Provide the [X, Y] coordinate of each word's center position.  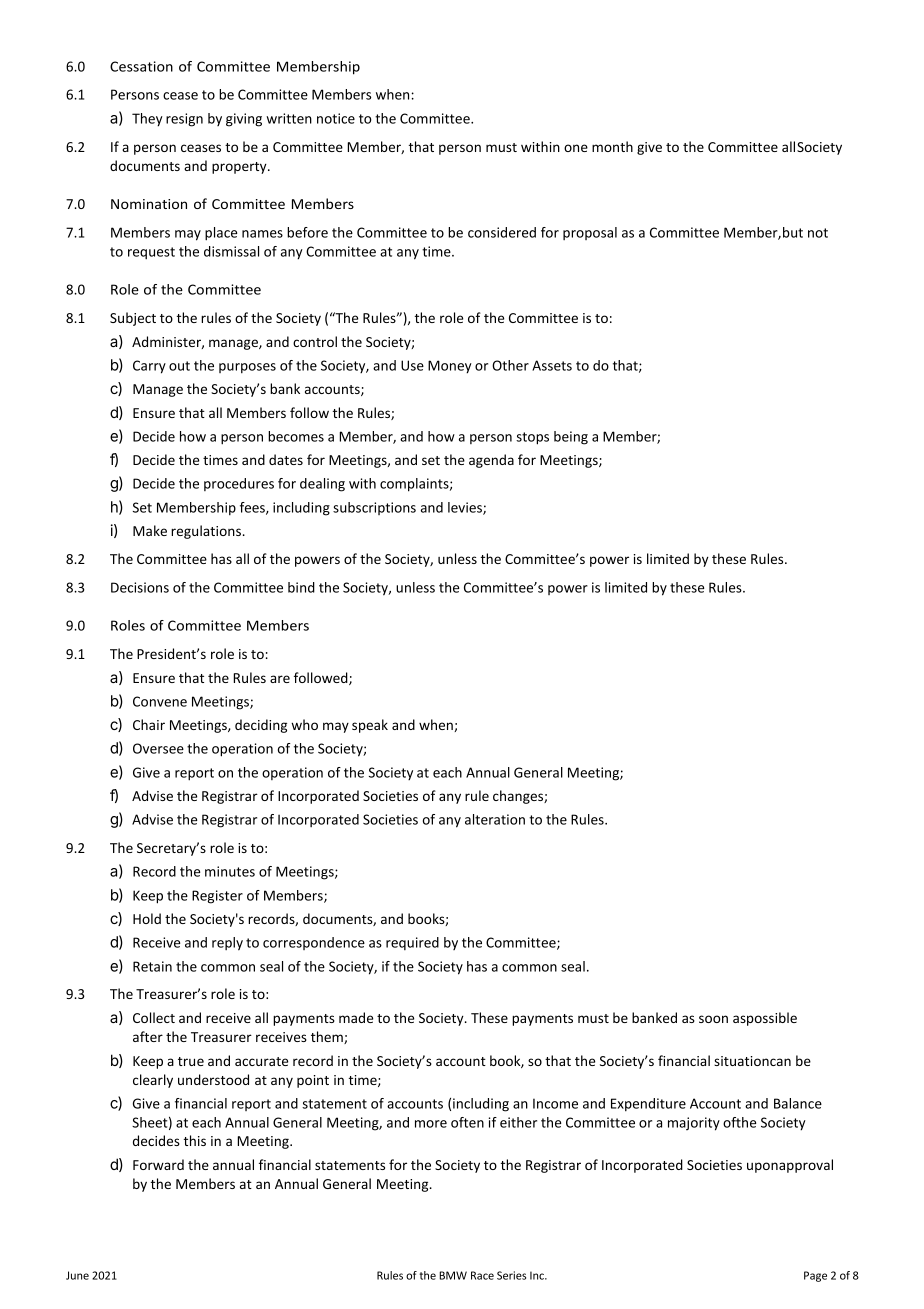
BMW [453, 1275]
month [612, 146]
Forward [158, 1164]
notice [336, 118]
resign [184, 120]
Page [815, 1276]
